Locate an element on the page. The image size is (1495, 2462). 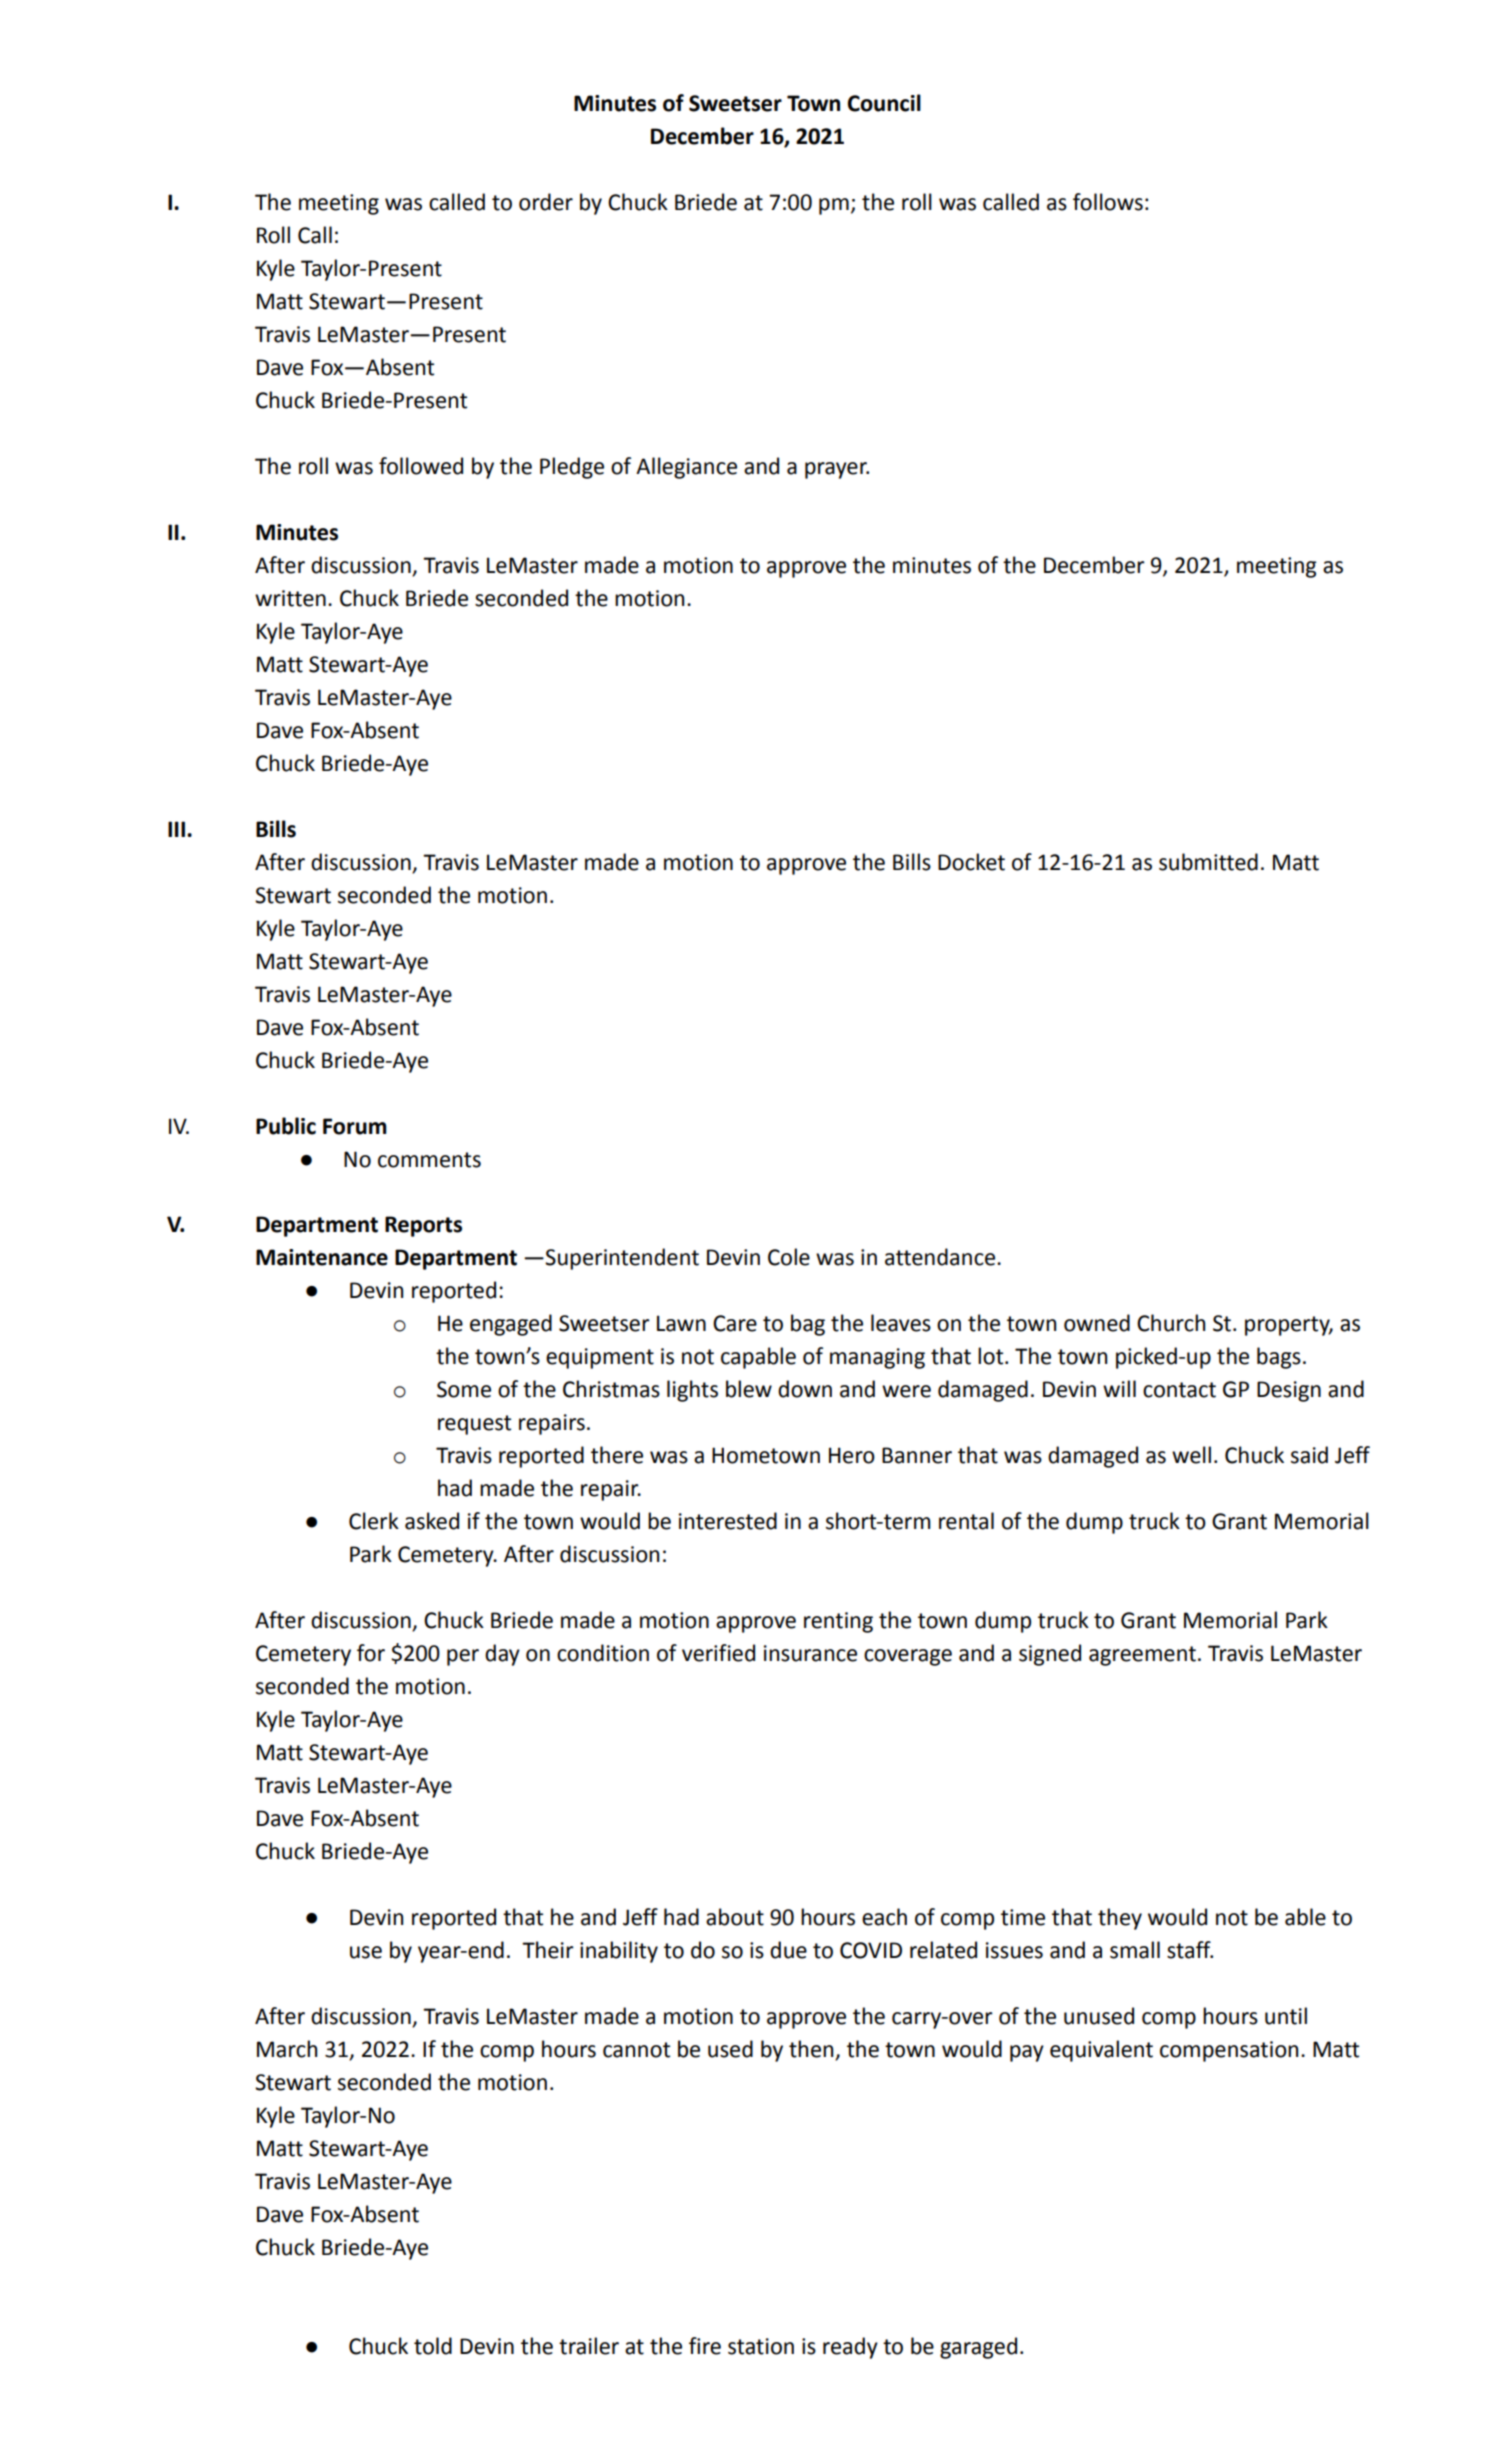
verified is located at coordinates (718, 1653).
